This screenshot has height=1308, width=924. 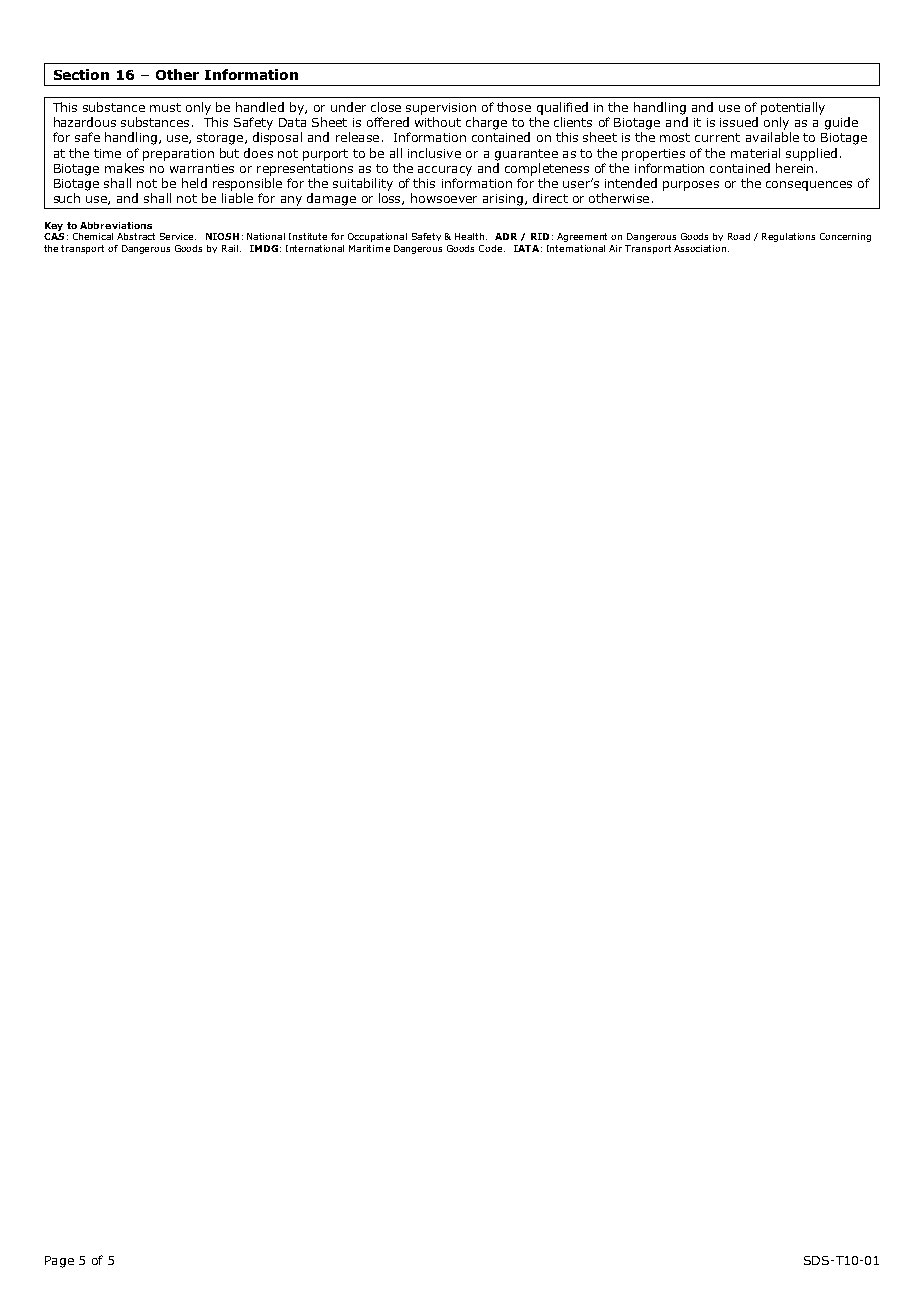 What do you see at coordinates (165, 107) in the screenshot?
I see `must` at bounding box center [165, 107].
